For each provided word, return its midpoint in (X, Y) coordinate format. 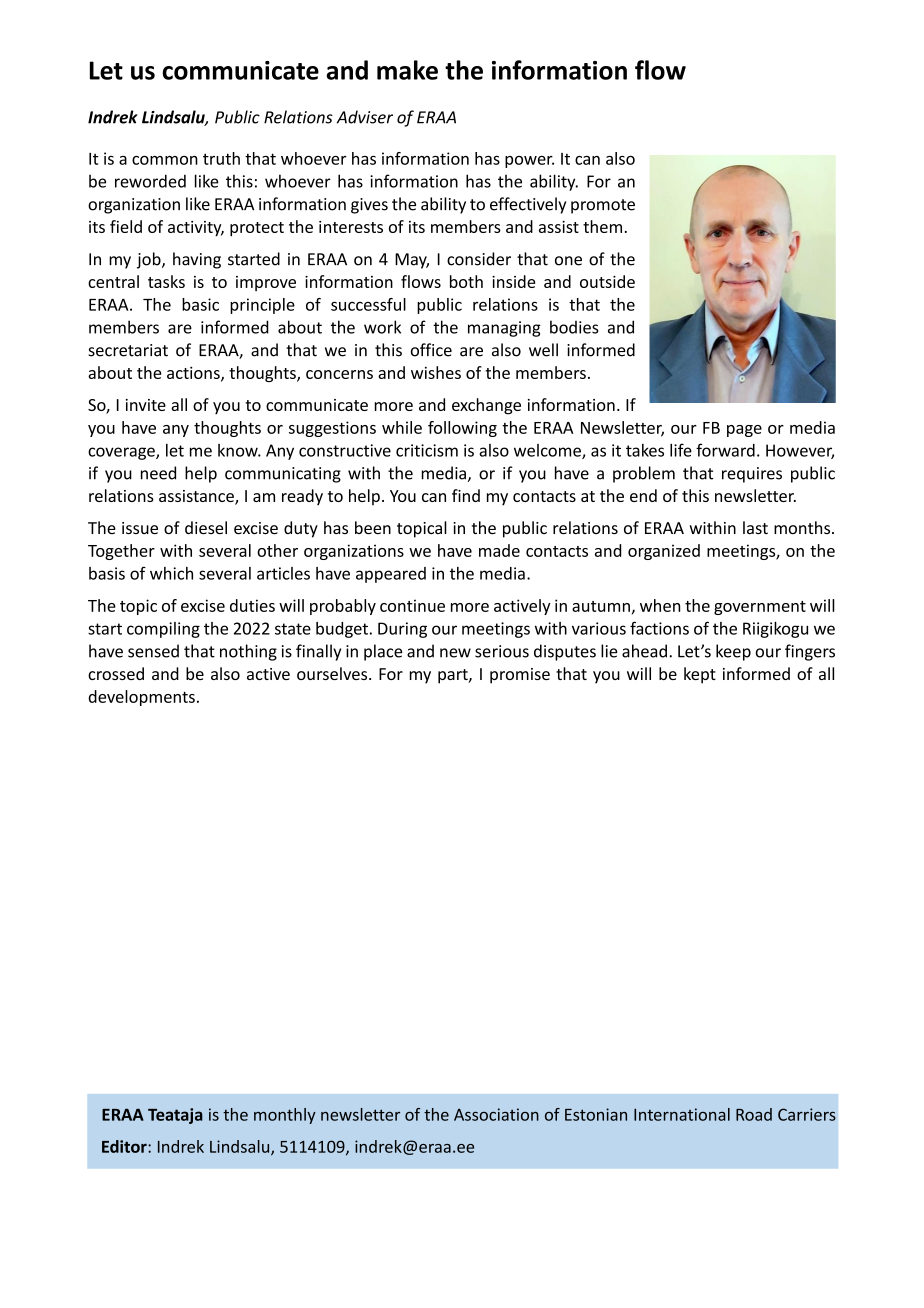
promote (603, 206)
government (760, 608)
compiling (163, 630)
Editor (125, 1146)
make (407, 70)
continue (412, 605)
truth (221, 158)
